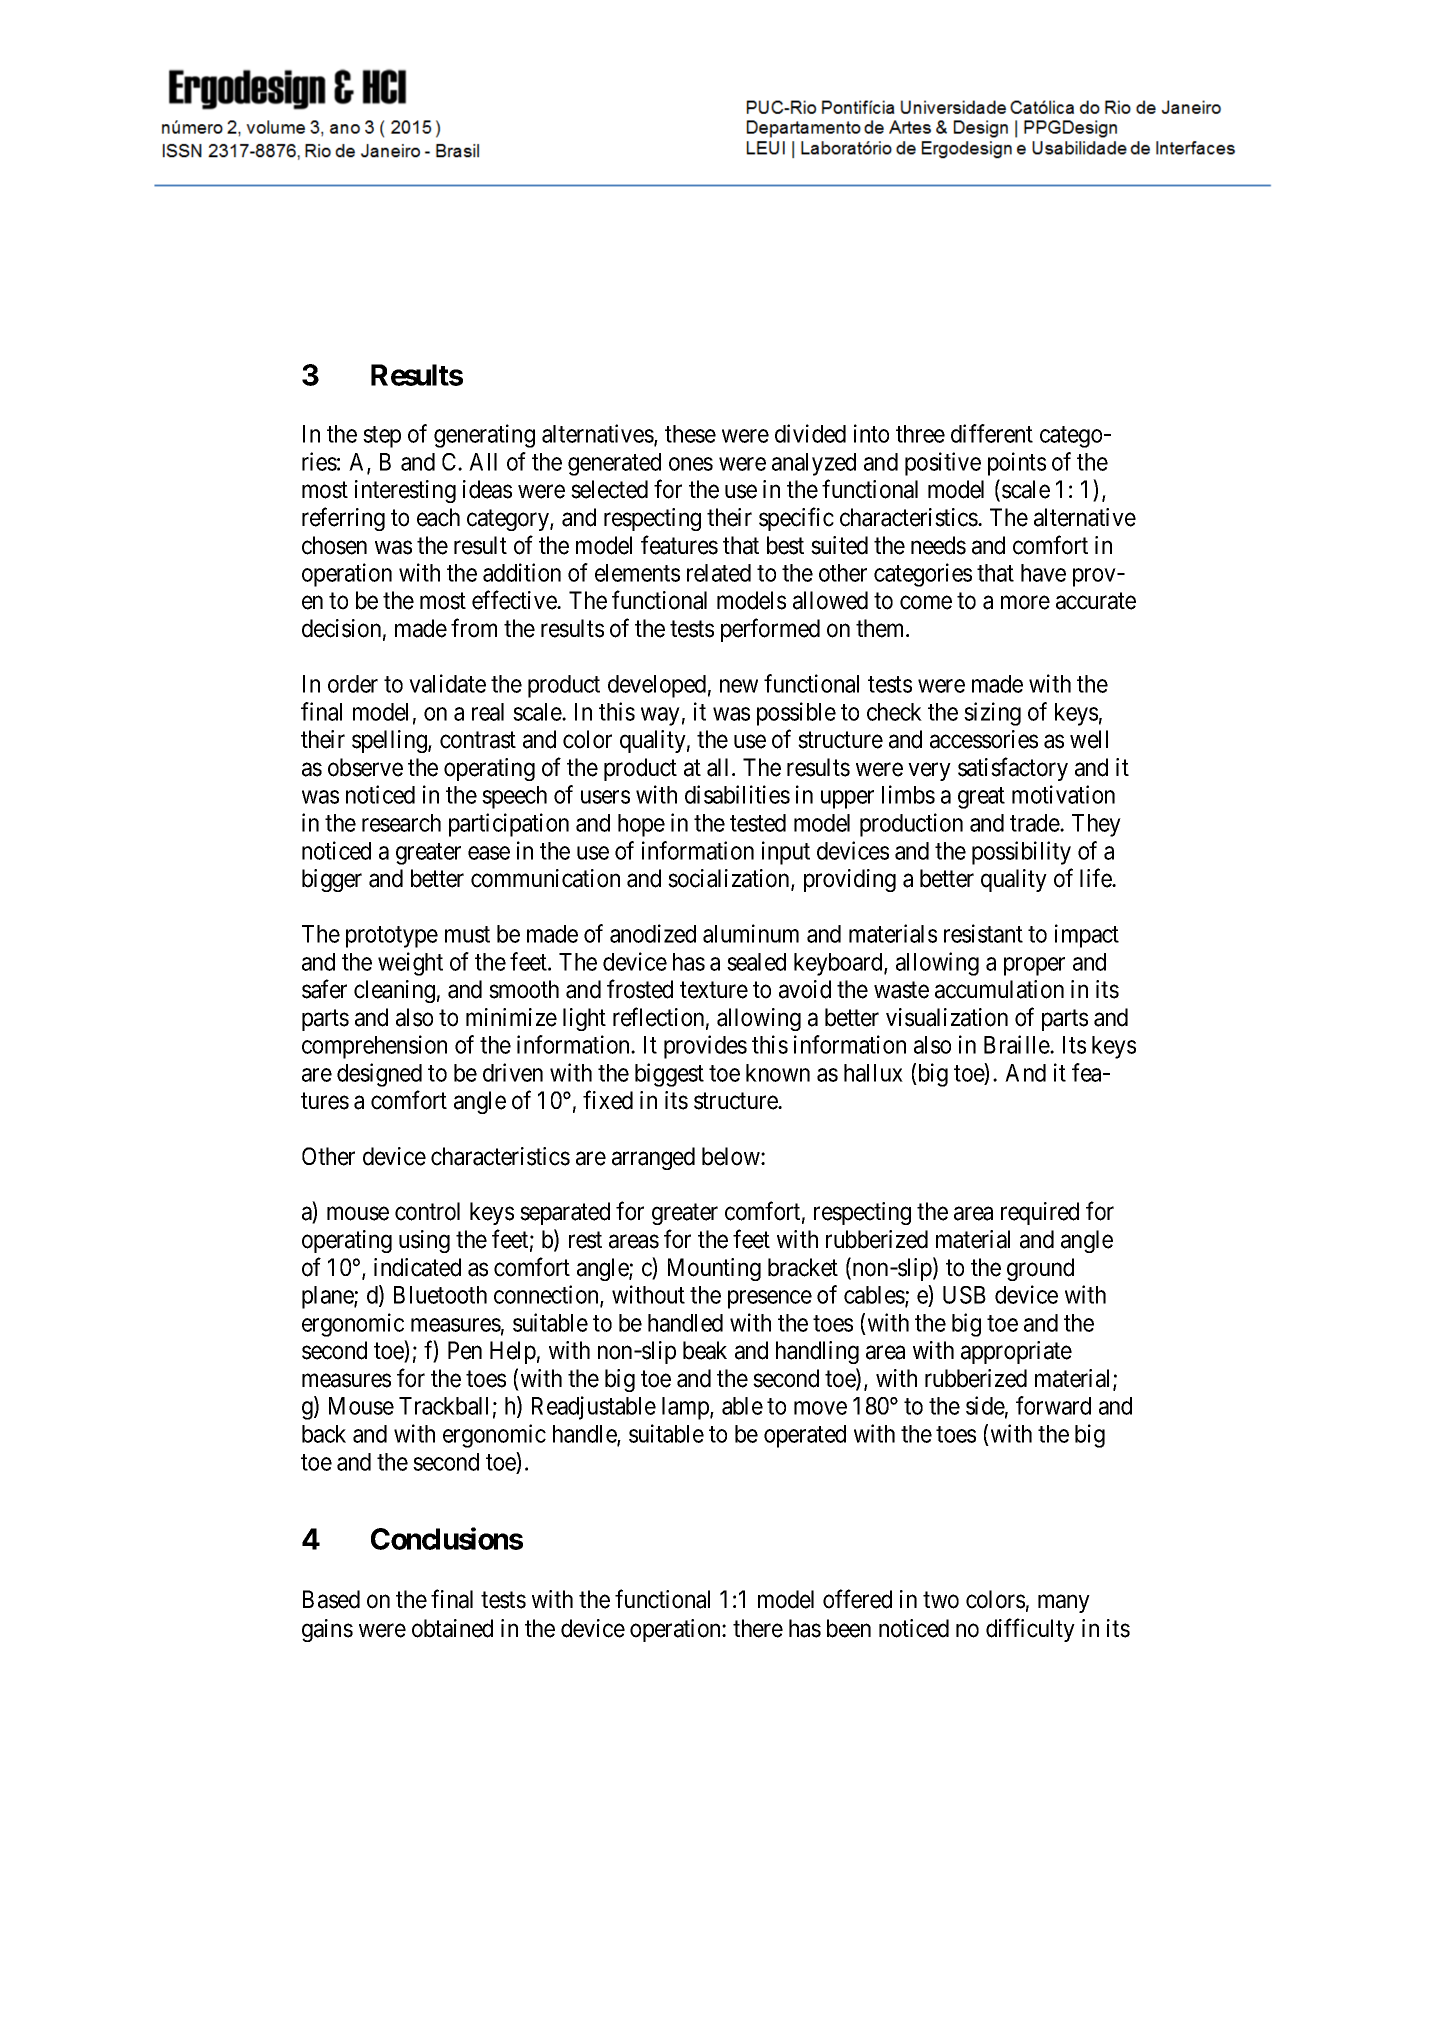 The width and height of the document is (1438, 2033). I want to click on ones, so click(691, 464).
